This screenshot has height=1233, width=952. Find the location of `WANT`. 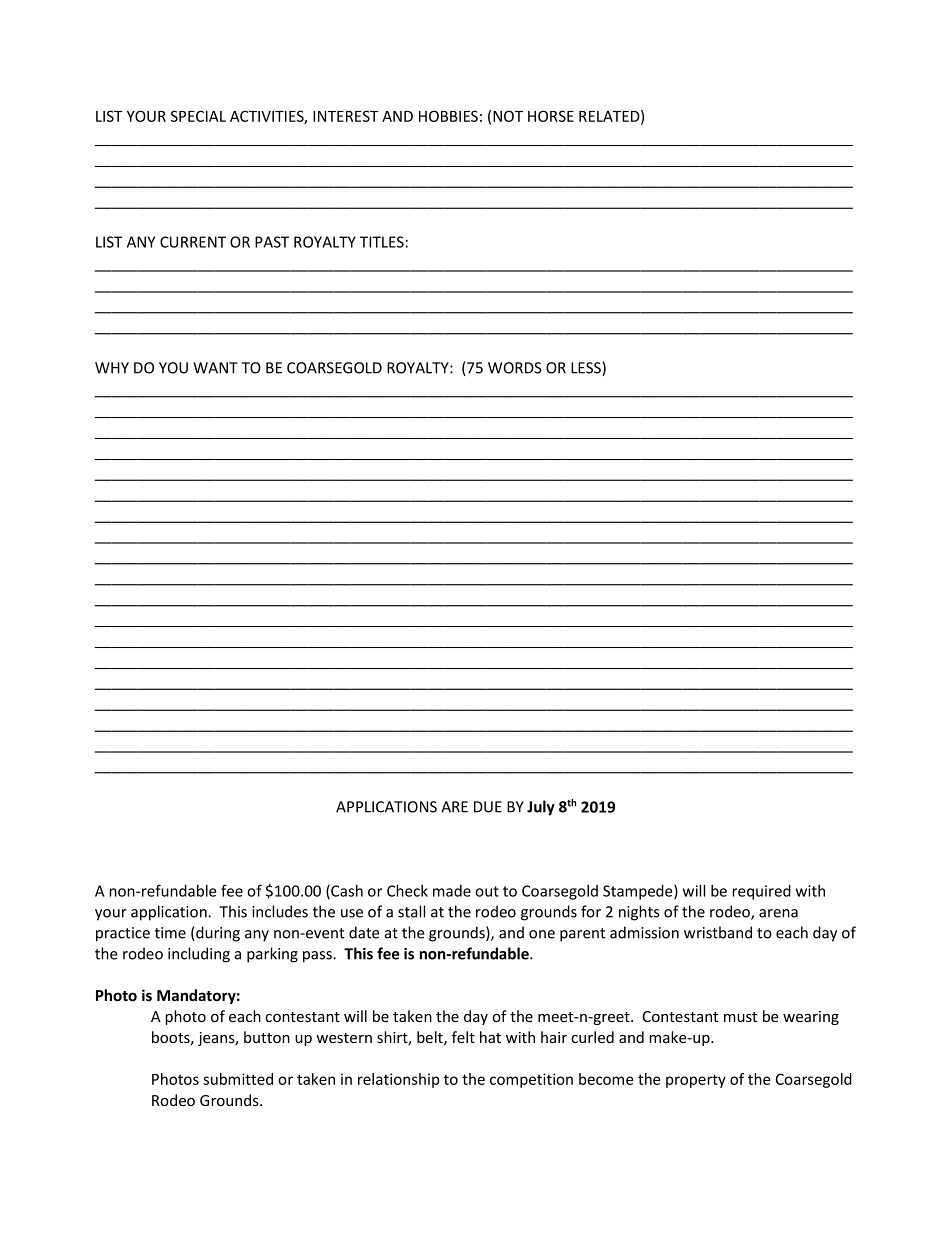

WANT is located at coordinates (215, 368).
